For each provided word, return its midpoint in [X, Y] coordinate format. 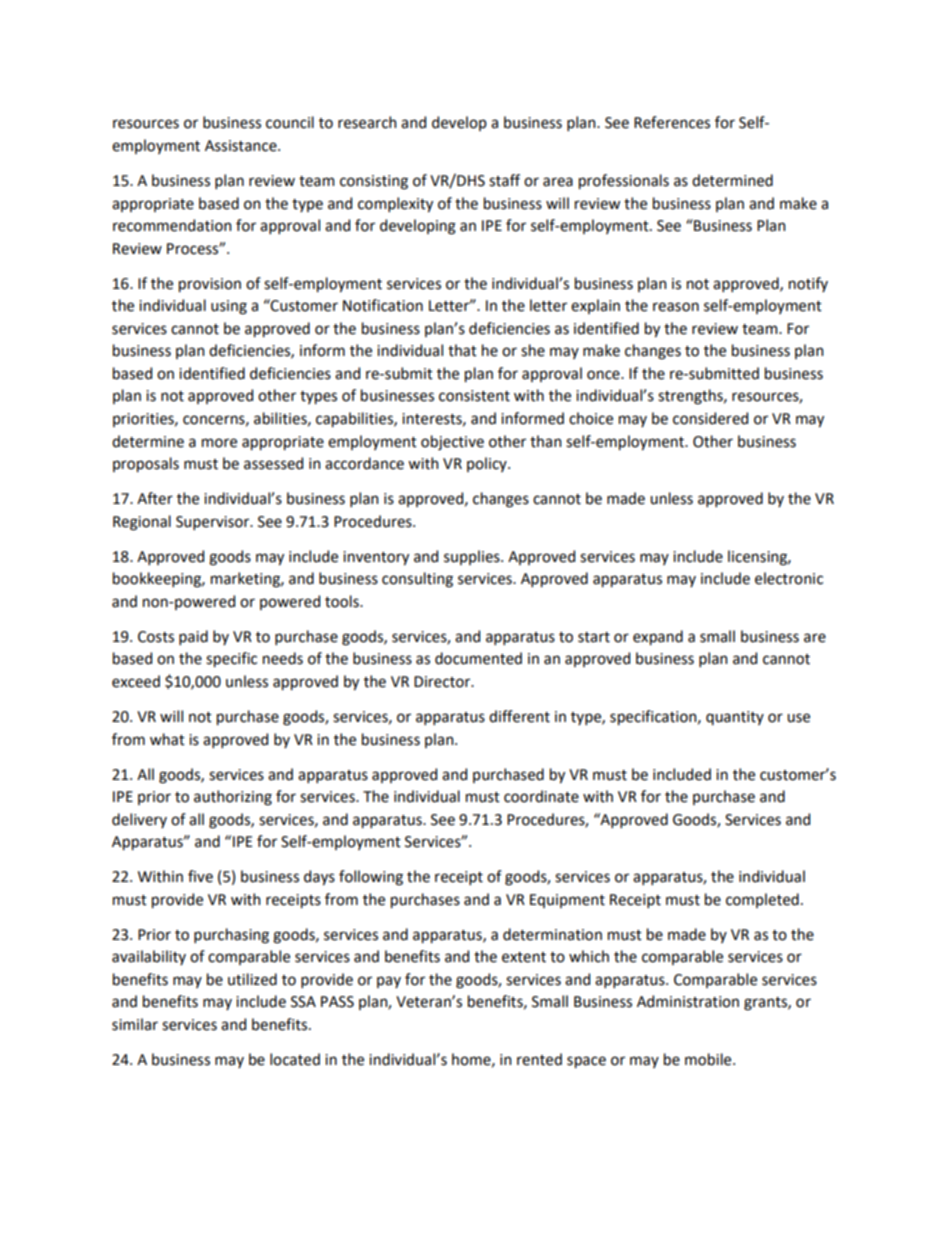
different [519, 716]
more [219, 443]
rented [539, 1059]
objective [452, 442]
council [290, 122]
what [167, 739]
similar [135, 1024]
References [672, 122]
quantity [735, 718]
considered [710, 418]
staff [504, 180]
